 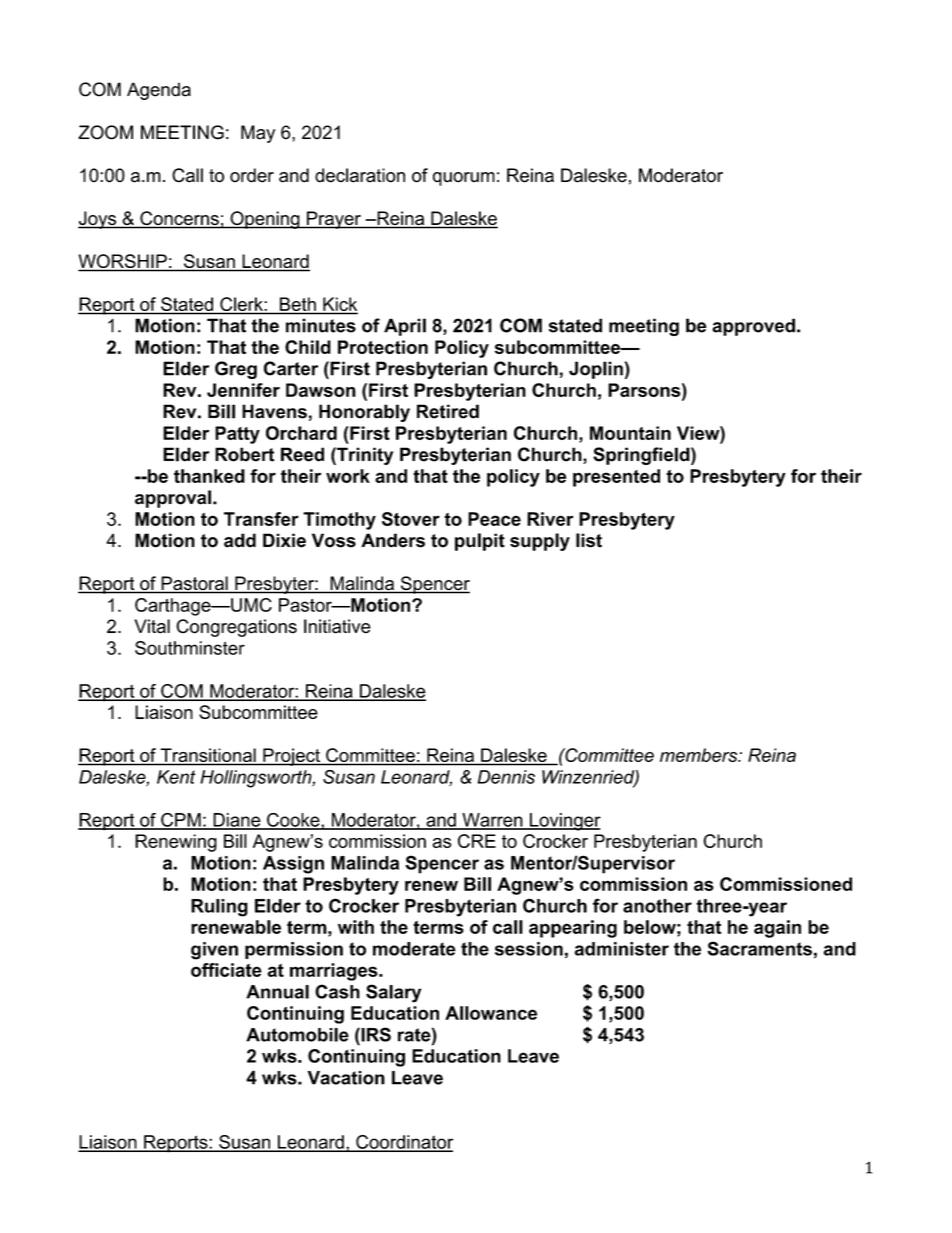 What do you see at coordinates (209, 476) in the document?
I see `thanked` at bounding box center [209, 476].
